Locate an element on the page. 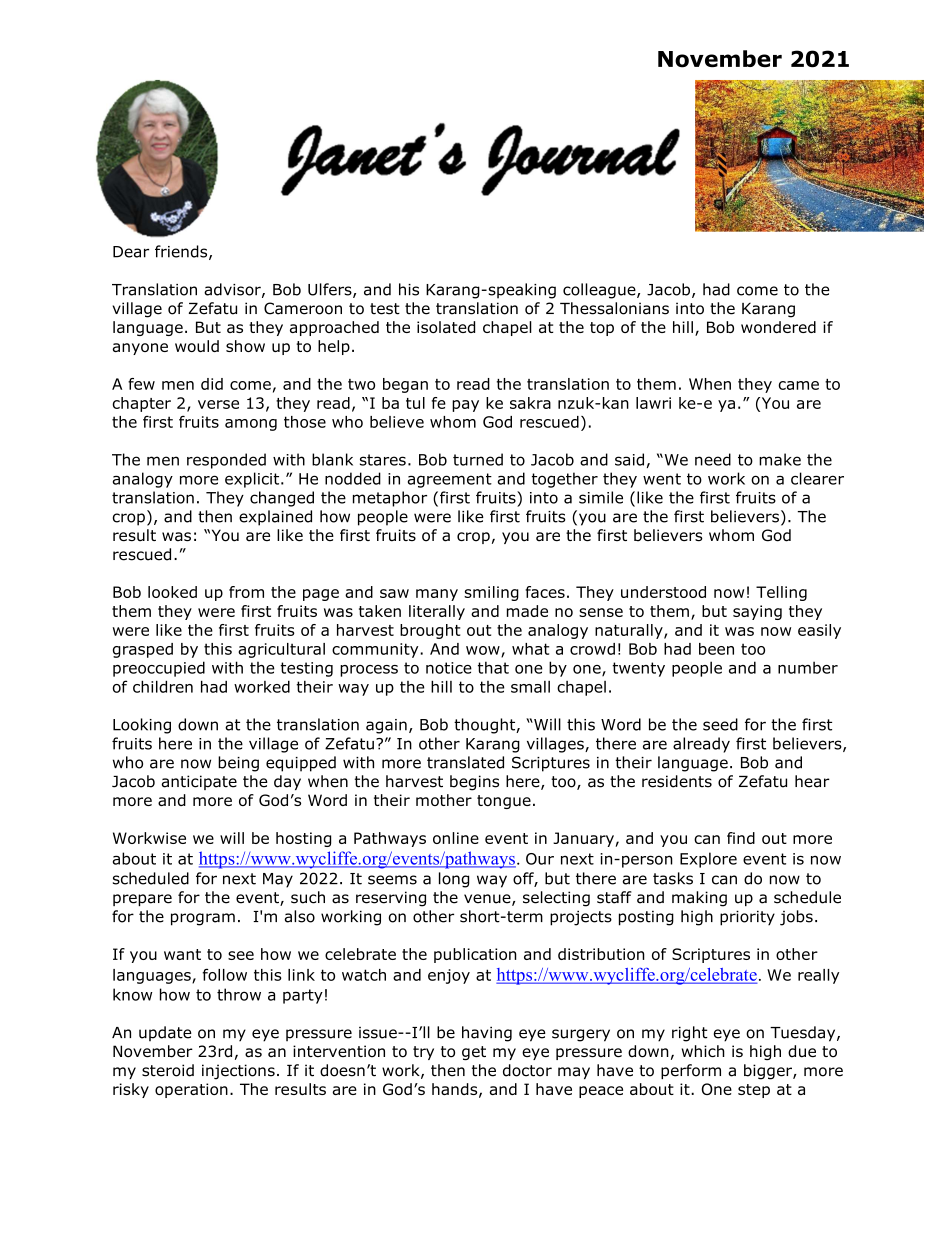  isolated is located at coordinates (446, 327).
